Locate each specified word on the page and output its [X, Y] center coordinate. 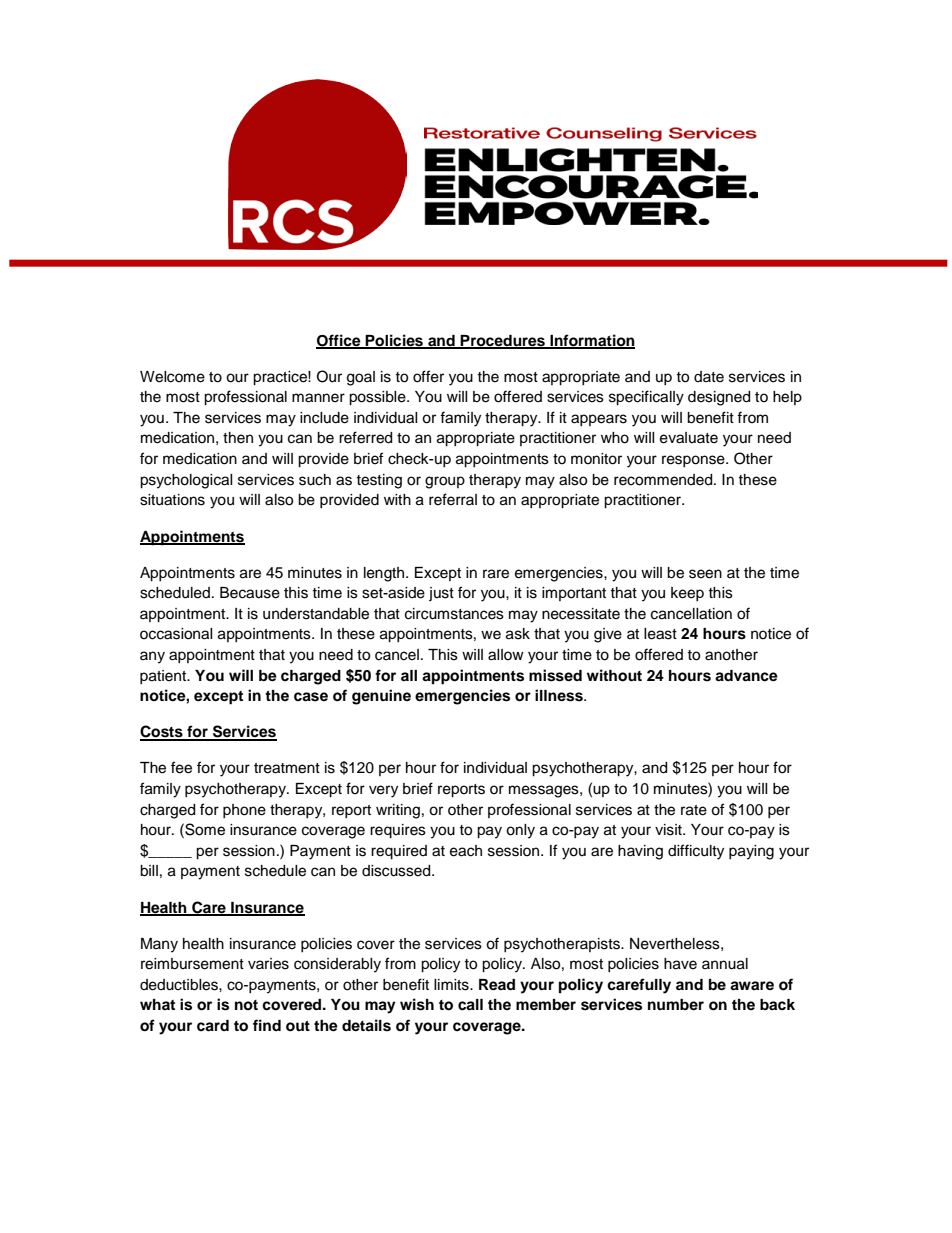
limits [452, 985]
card [213, 1026]
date [709, 377]
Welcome [172, 377]
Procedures [503, 341]
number [676, 1004]
